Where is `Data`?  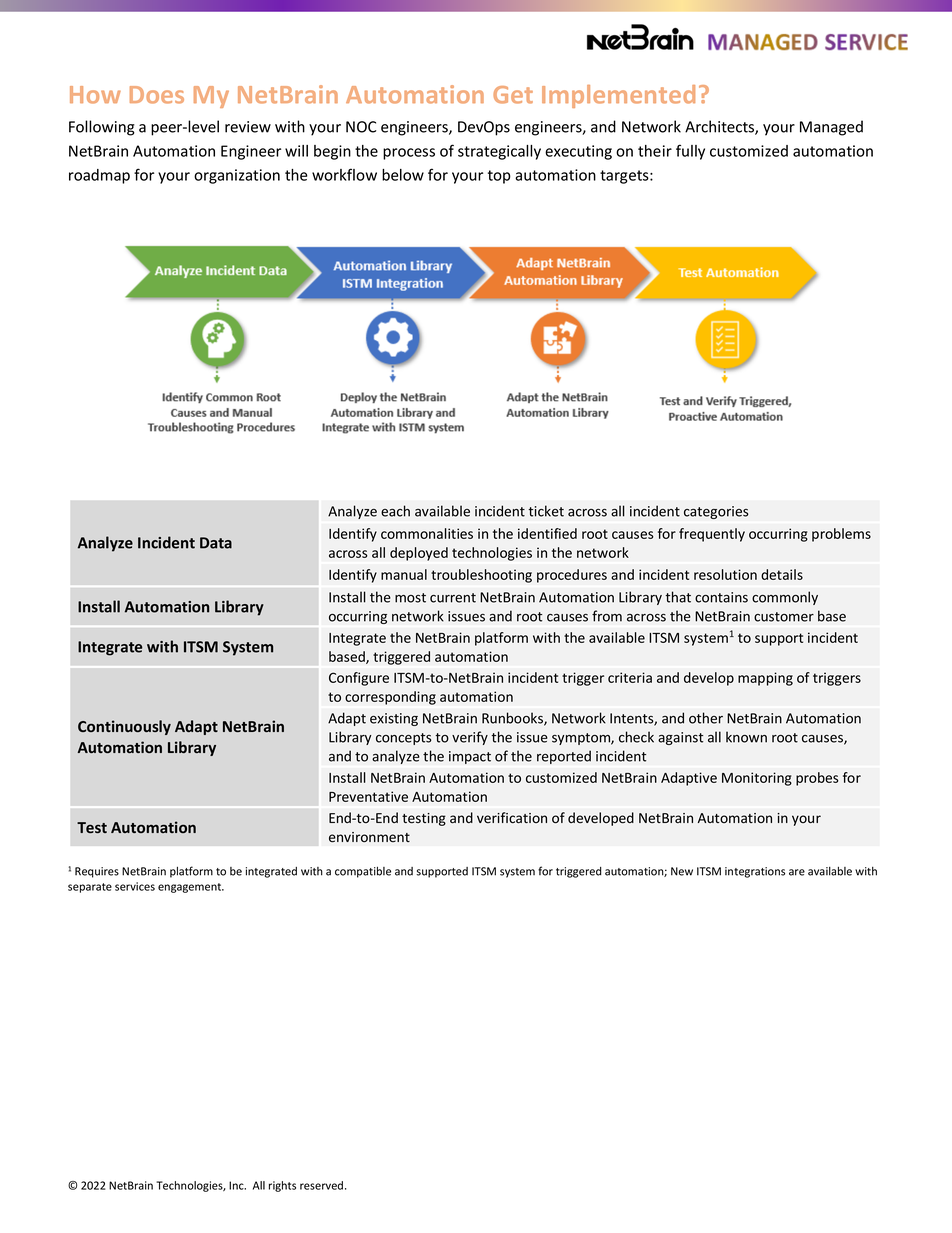 Data is located at coordinates (216, 543).
